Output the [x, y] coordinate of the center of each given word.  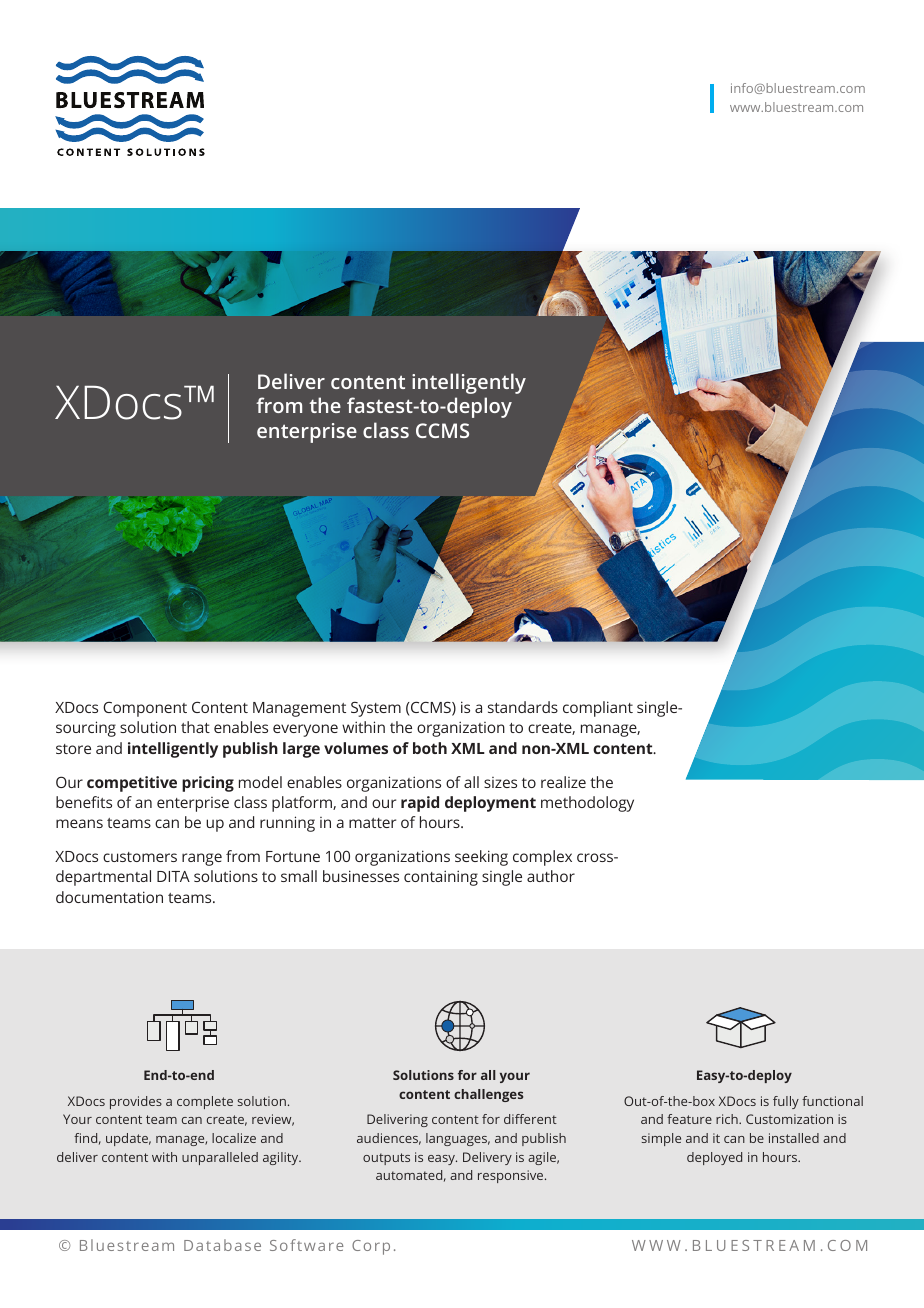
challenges [488, 1095]
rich [728, 1119]
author [551, 876]
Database [222, 1245]
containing [441, 878]
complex [542, 858]
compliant [598, 709]
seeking [481, 858]
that [195, 727]
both [430, 748]
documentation [109, 897]
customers [140, 857]
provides [136, 1102]
